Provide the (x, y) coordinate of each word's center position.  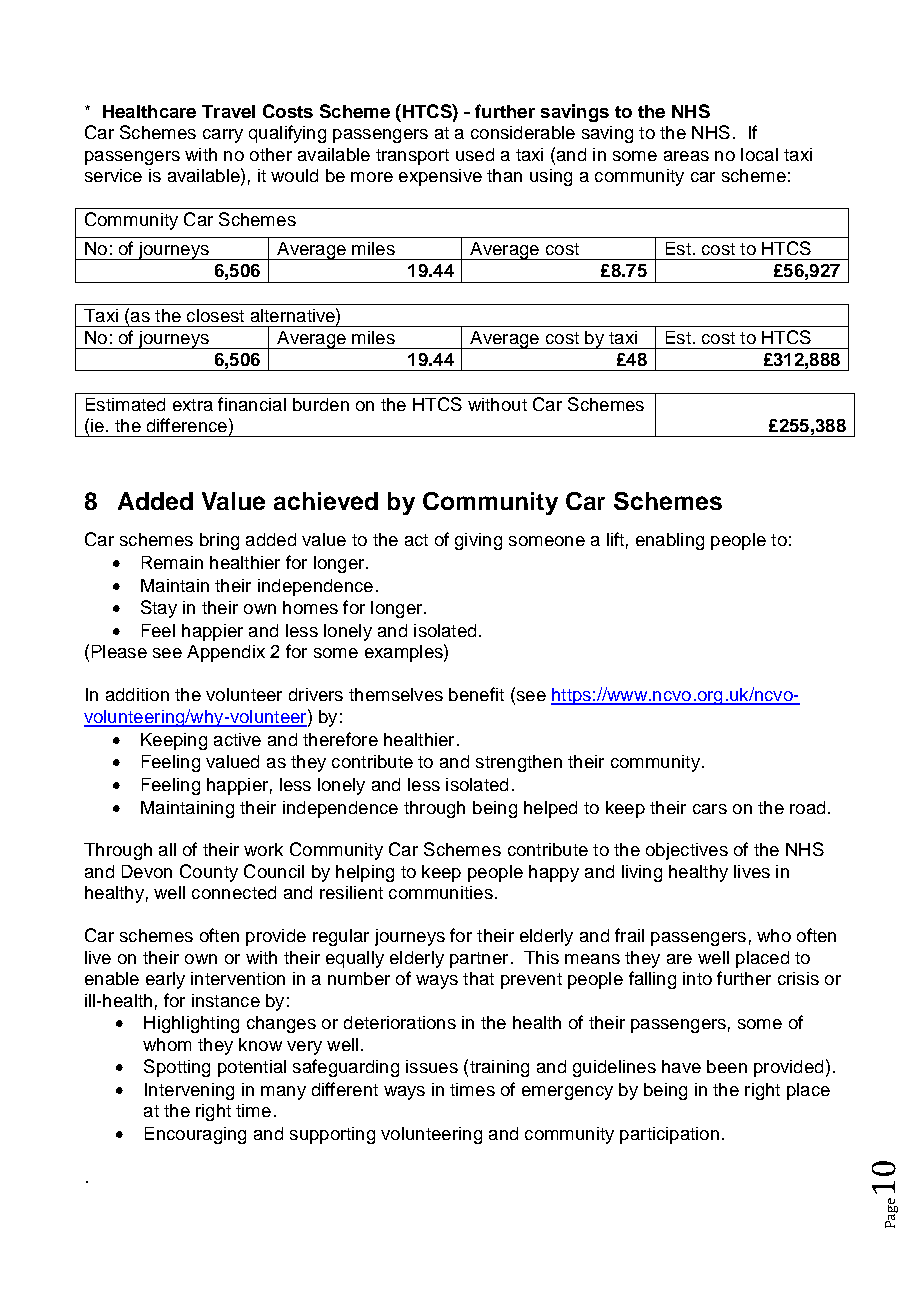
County (209, 873)
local (759, 154)
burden (321, 404)
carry (223, 136)
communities (441, 892)
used (475, 154)
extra (193, 405)
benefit (476, 694)
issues (432, 1066)
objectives (687, 851)
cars (710, 809)
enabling (670, 541)
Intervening (189, 1091)
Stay (159, 609)
